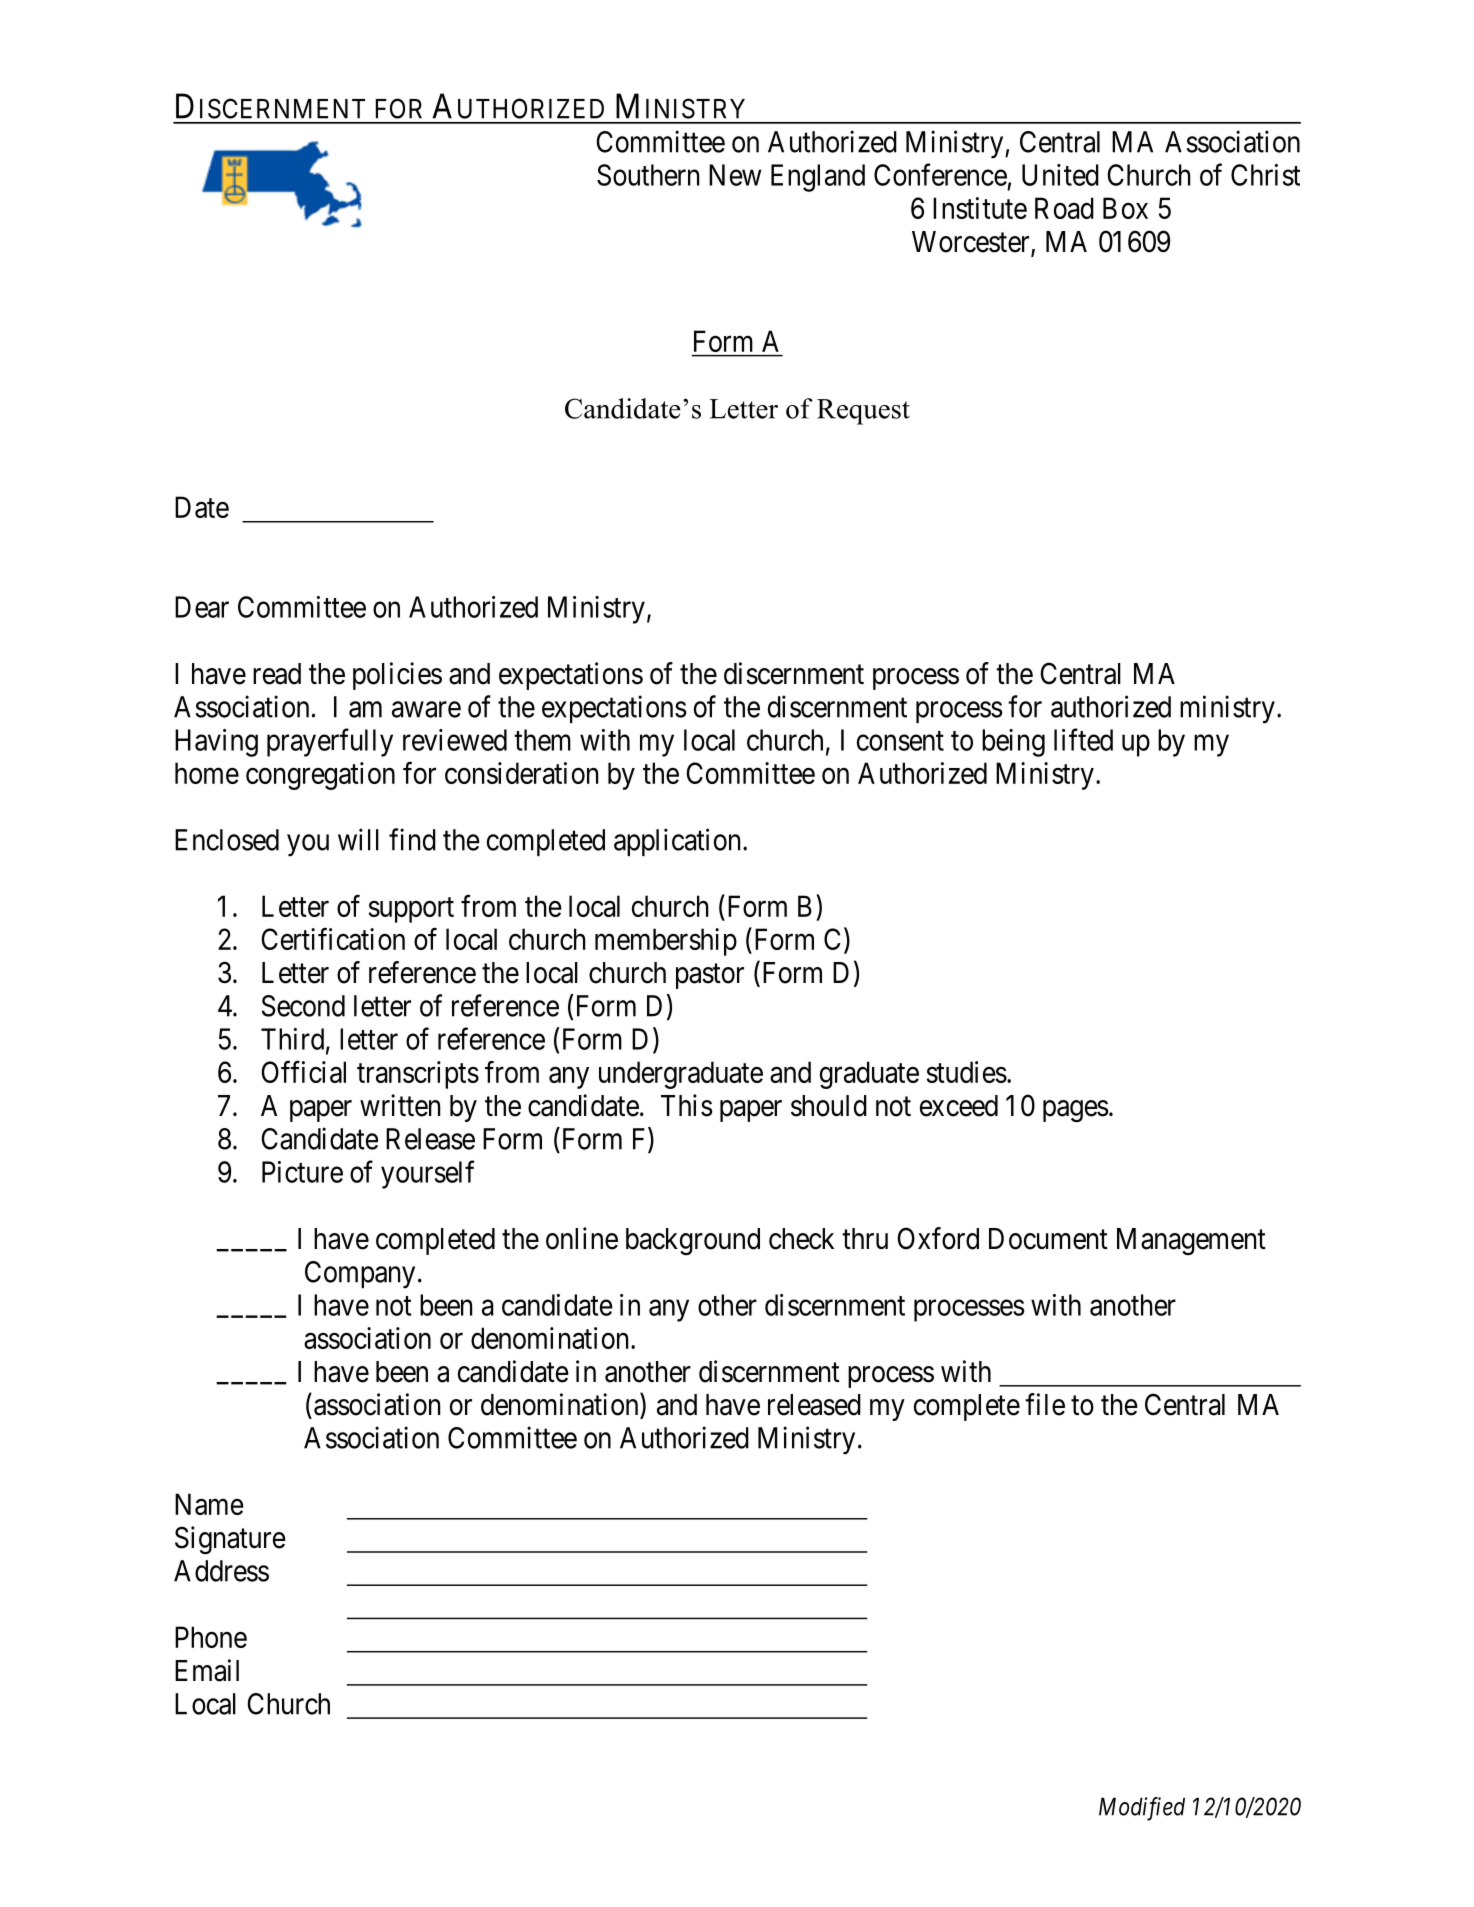 The width and height of the document is (1474, 1907). Describe the element at coordinates (648, 175) in the document. I see `Southern` at that location.
